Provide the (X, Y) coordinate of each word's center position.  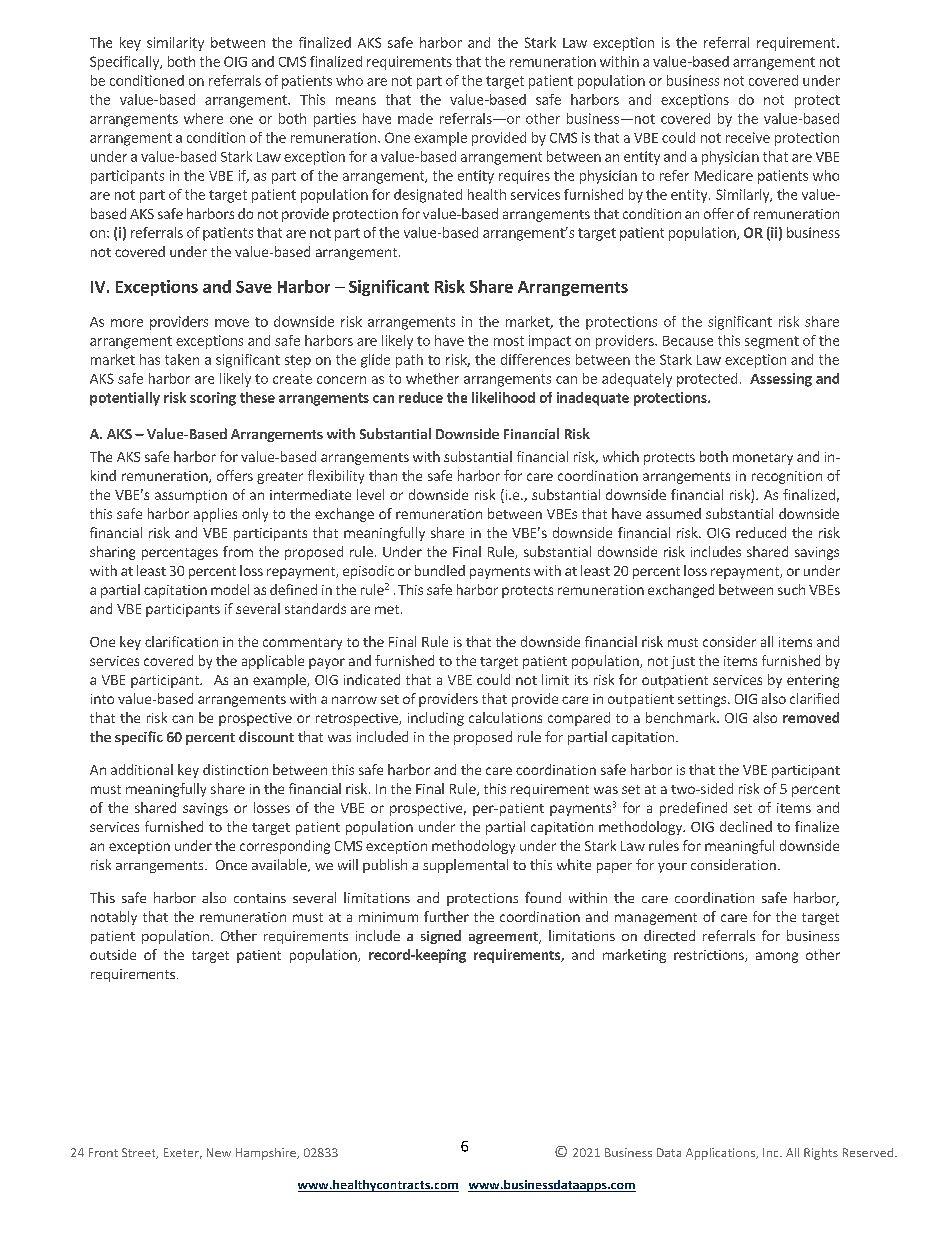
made (415, 118)
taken (182, 359)
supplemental (465, 866)
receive (748, 137)
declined (746, 826)
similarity (175, 44)
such (791, 589)
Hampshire (267, 1154)
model (230, 589)
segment (772, 342)
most (509, 341)
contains (260, 898)
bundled (440, 570)
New (219, 1152)
